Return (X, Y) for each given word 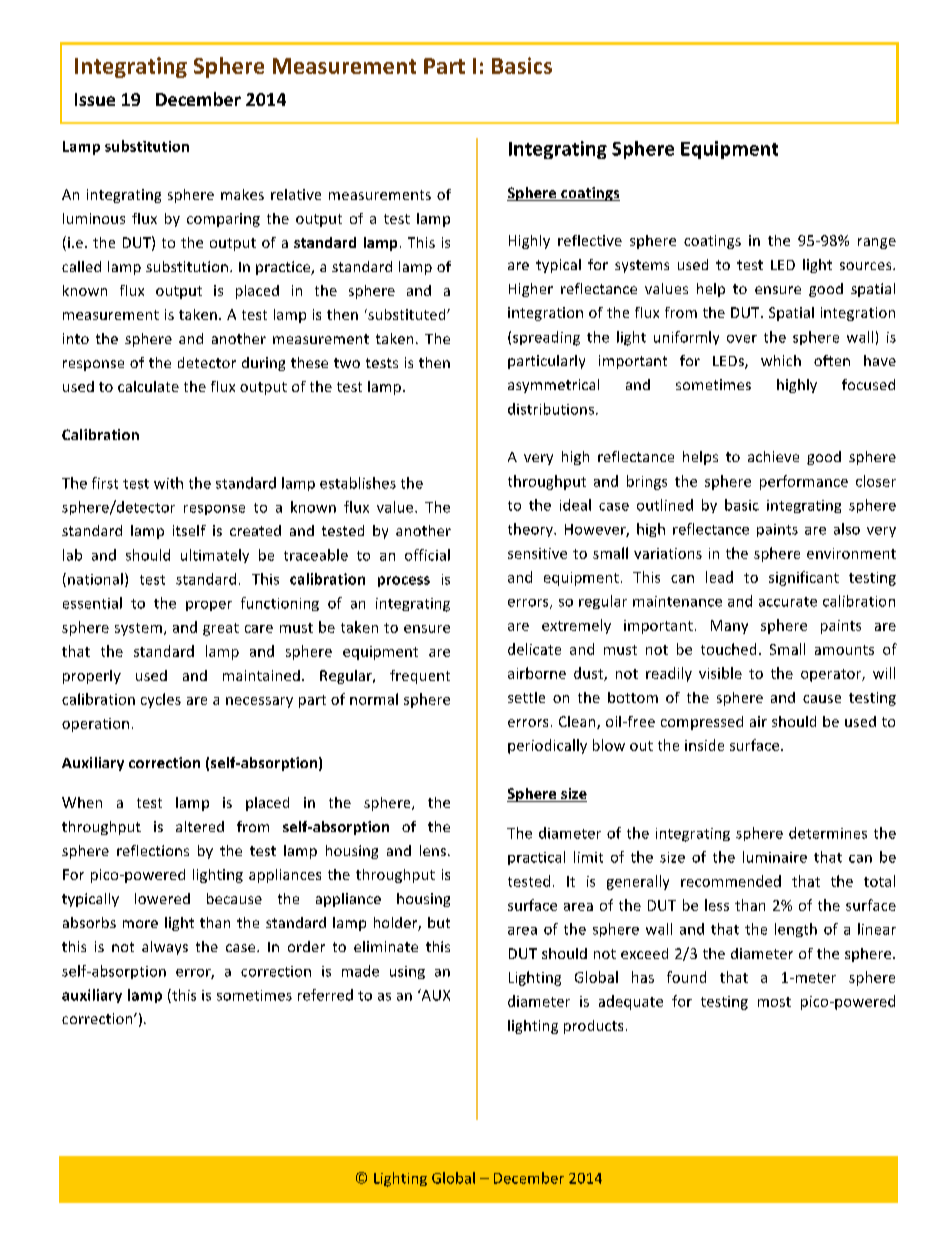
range (877, 243)
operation (95, 725)
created (255, 530)
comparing (223, 220)
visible (720, 673)
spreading (546, 338)
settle (526, 697)
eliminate (386, 946)
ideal (575, 505)
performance (804, 482)
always (165, 948)
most (774, 1002)
